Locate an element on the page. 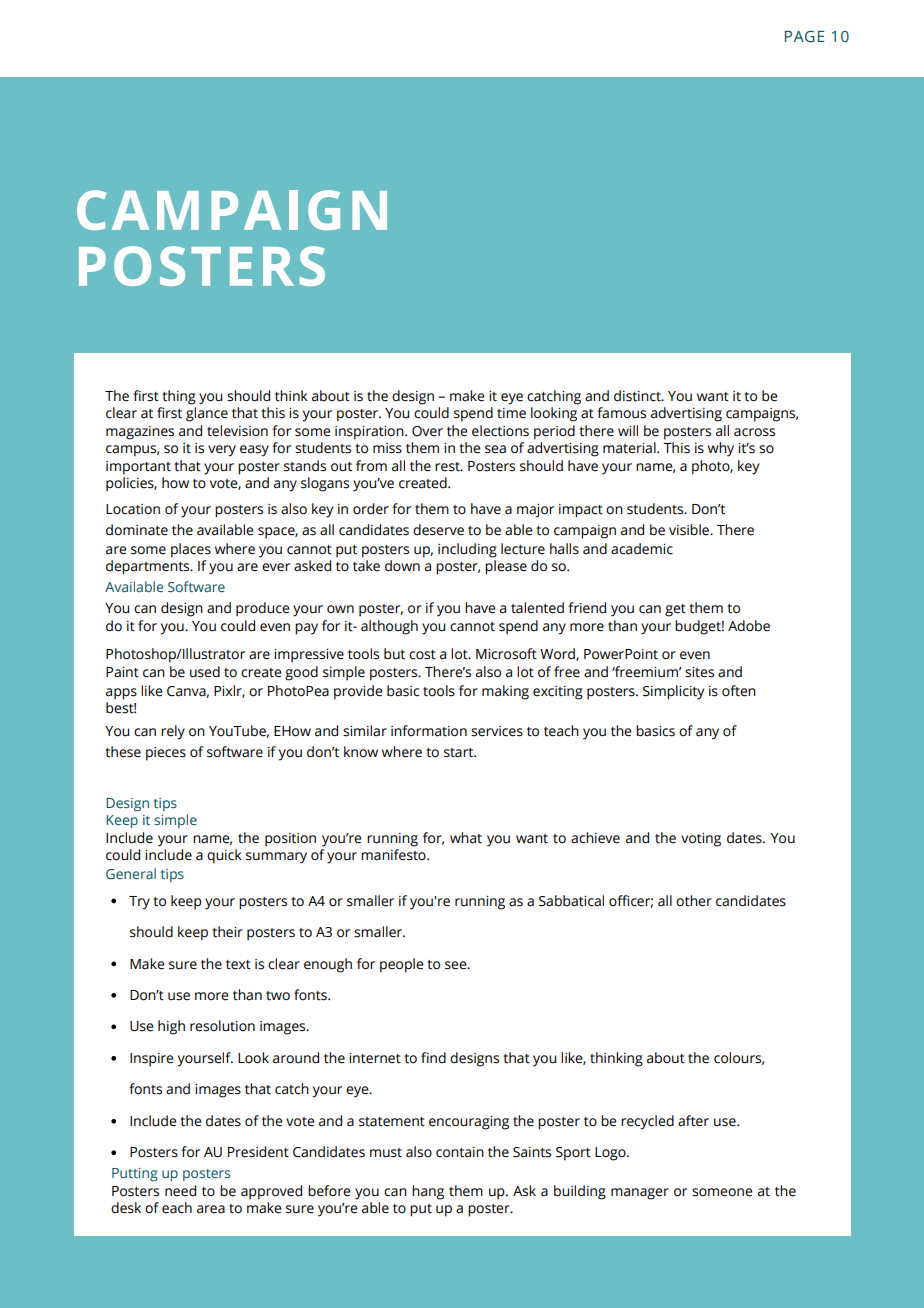 Image resolution: width=924 pixels, height=1308 pixels. Adobe is located at coordinates (749, 626).
